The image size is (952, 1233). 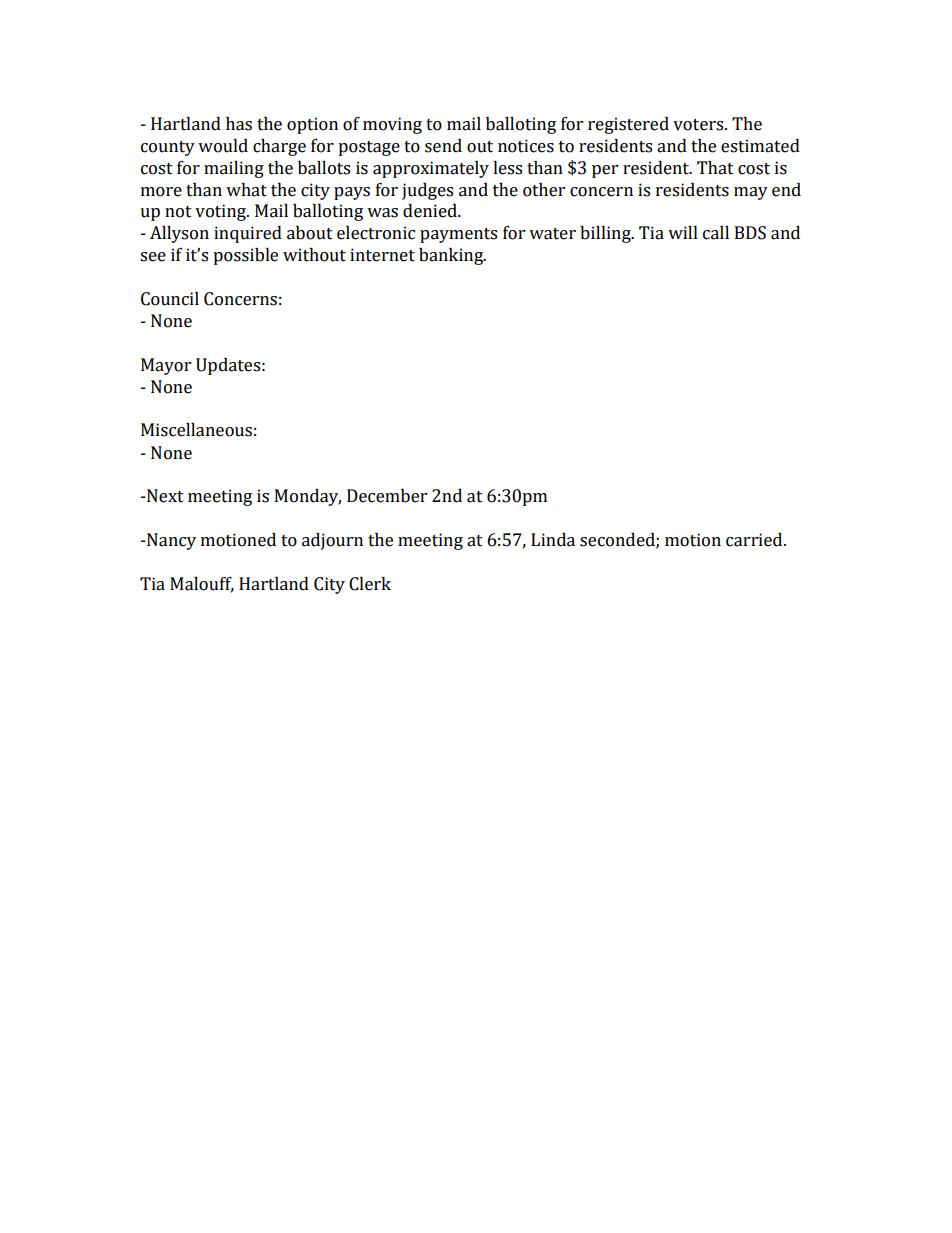 What do you see at coordinates (170, 541) in the image?
I see `Nancy` at bounding box center [170, 541].
